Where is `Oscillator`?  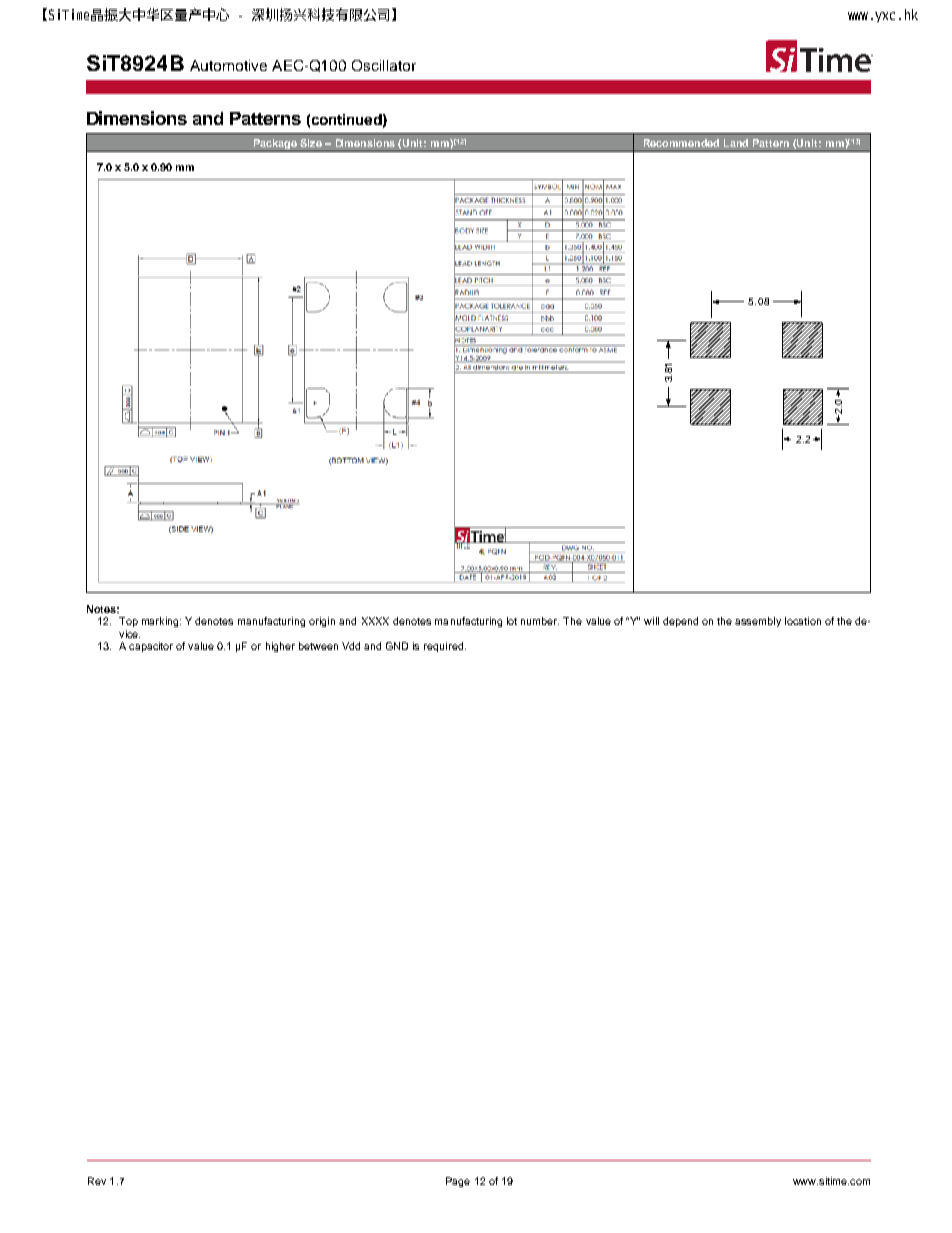 Oscillator is located at coordinates (384, 65).
